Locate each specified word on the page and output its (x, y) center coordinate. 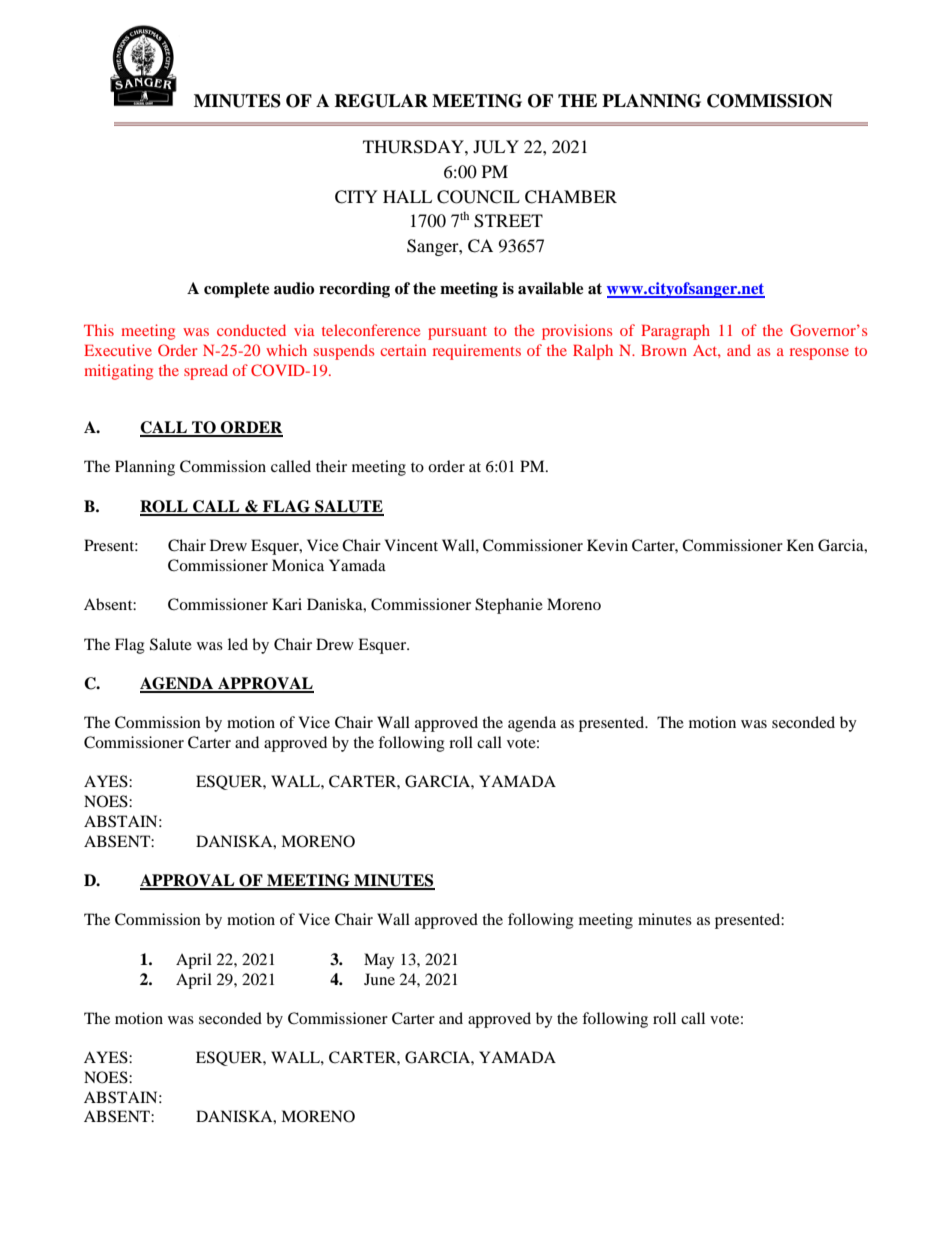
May (379, 961)
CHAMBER (571, 197)
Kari (287, 604)
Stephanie (509, 606)
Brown (664, 350)
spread (206, 372)
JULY (496, 147)
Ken (800, 545)
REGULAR (381, 101)
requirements (477, 352)
